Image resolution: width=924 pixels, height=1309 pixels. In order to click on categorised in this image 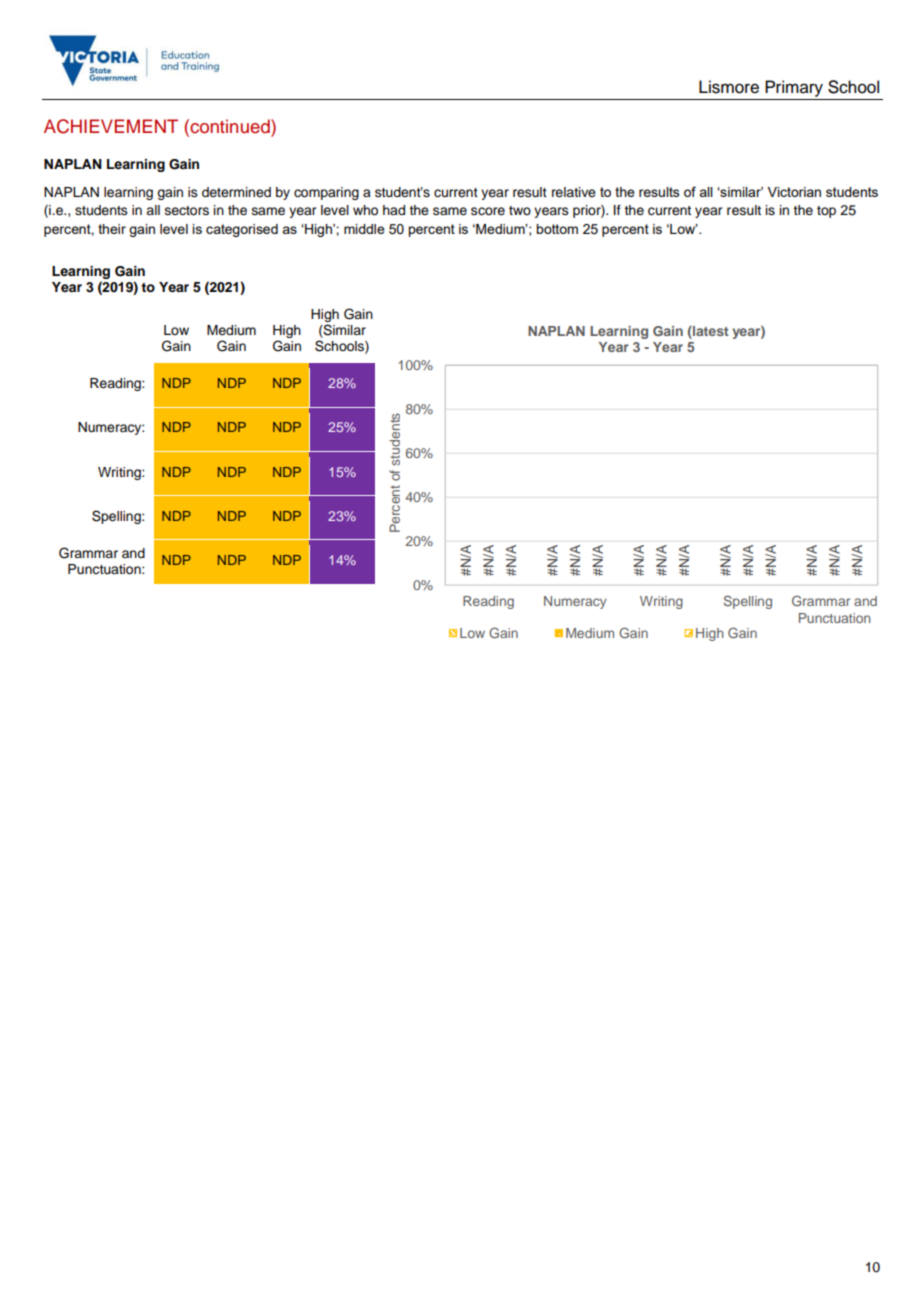, I will do `click(242, 230)`.
